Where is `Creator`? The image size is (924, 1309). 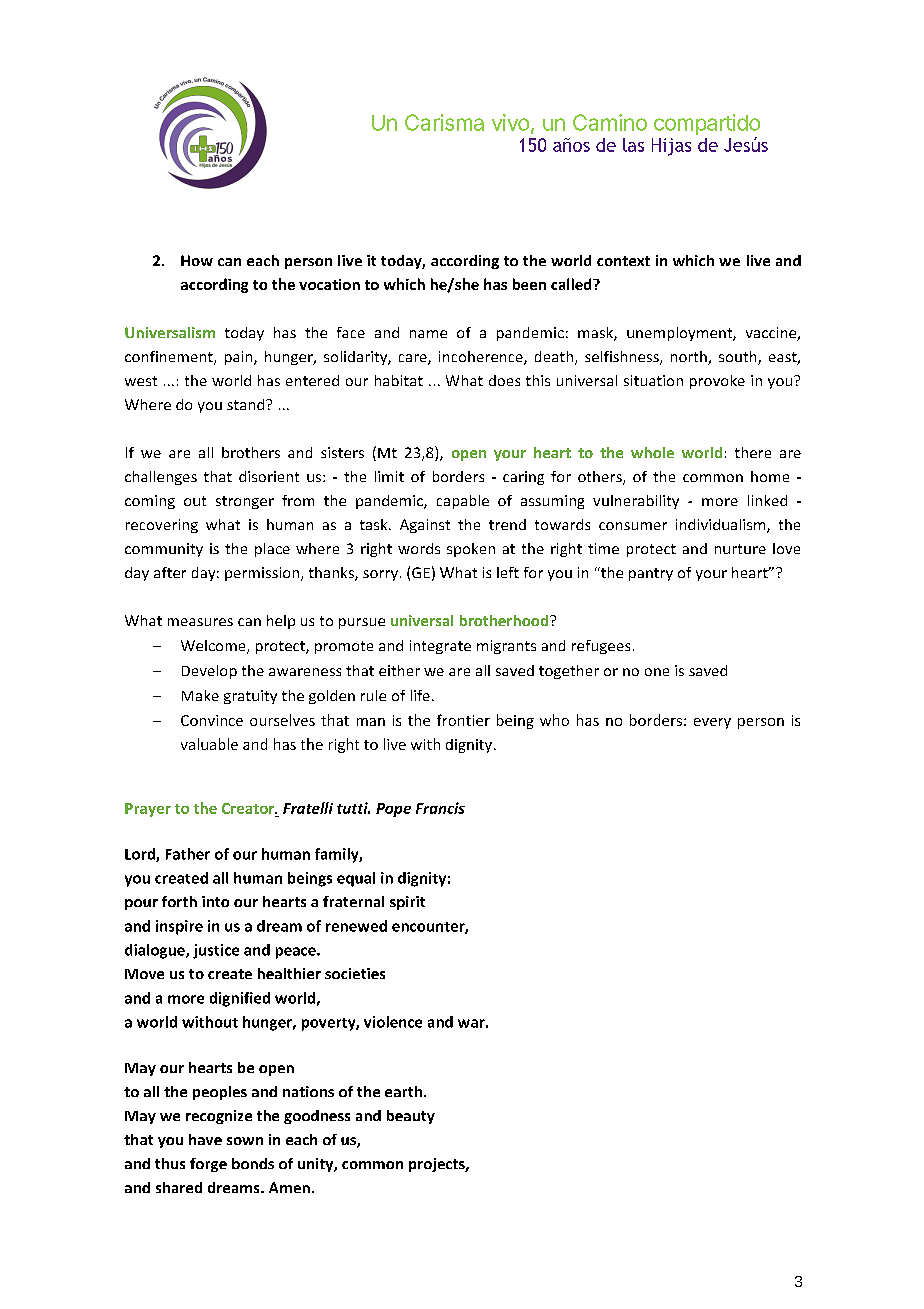
Creator is located at coordinates (249, 808).
